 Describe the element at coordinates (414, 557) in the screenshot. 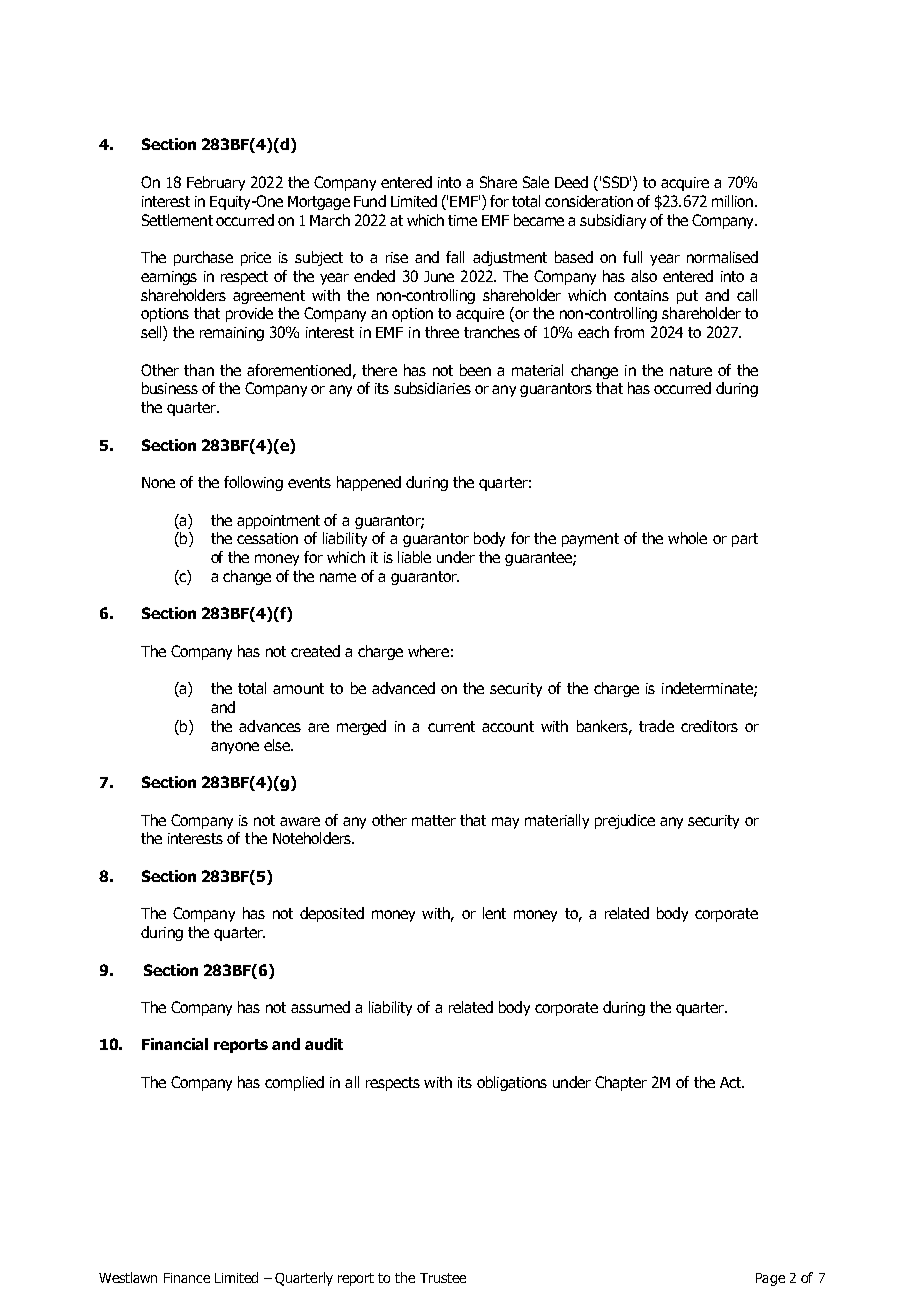

I see `liable` at that location.
